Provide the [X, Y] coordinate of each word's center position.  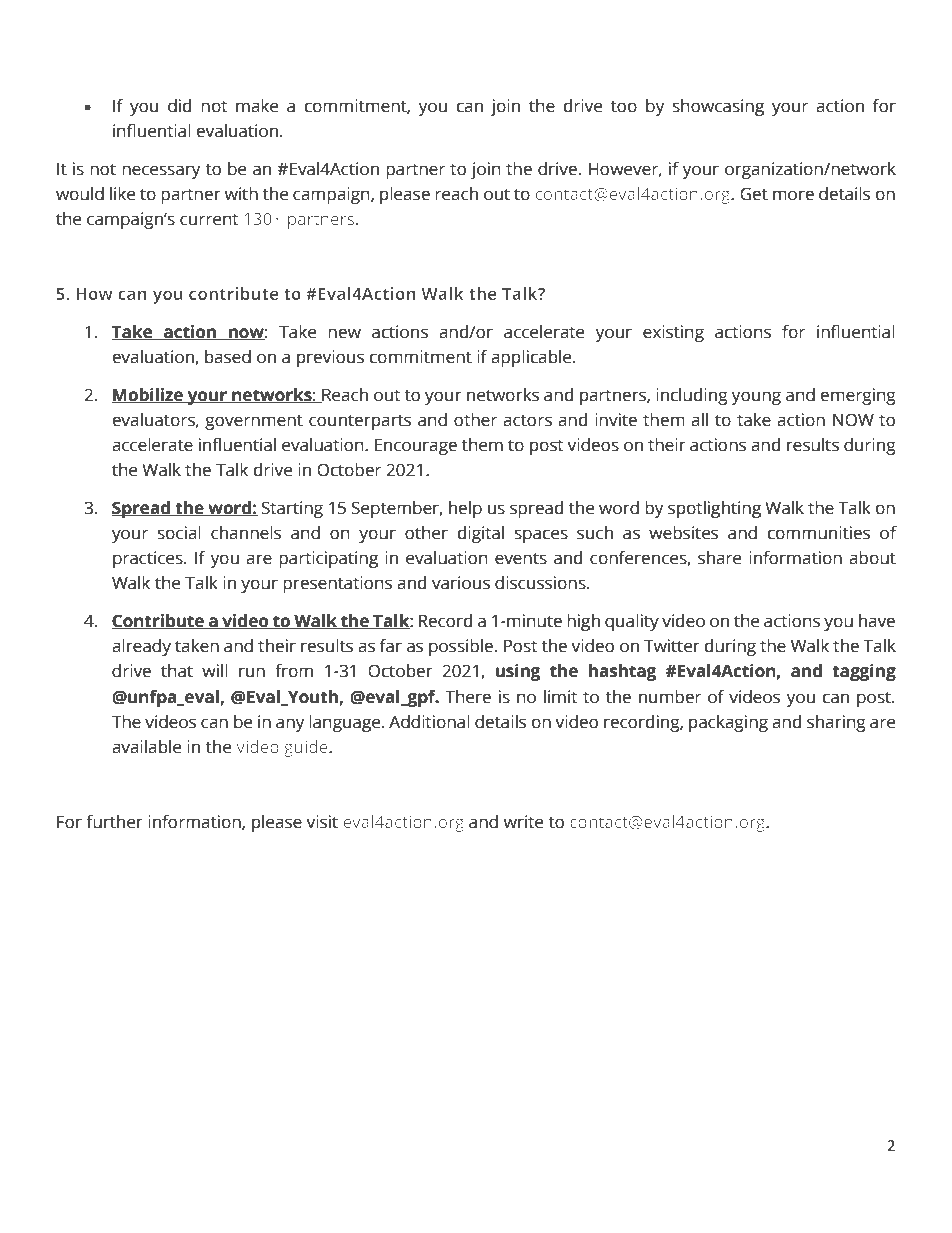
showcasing [718, 107]
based [228, 357]
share [719, 558]
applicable [532, 358]
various [461, 583]
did [179, 106]
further [114, 822]
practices [149, 559]
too [624, 107]
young [756, 398]
